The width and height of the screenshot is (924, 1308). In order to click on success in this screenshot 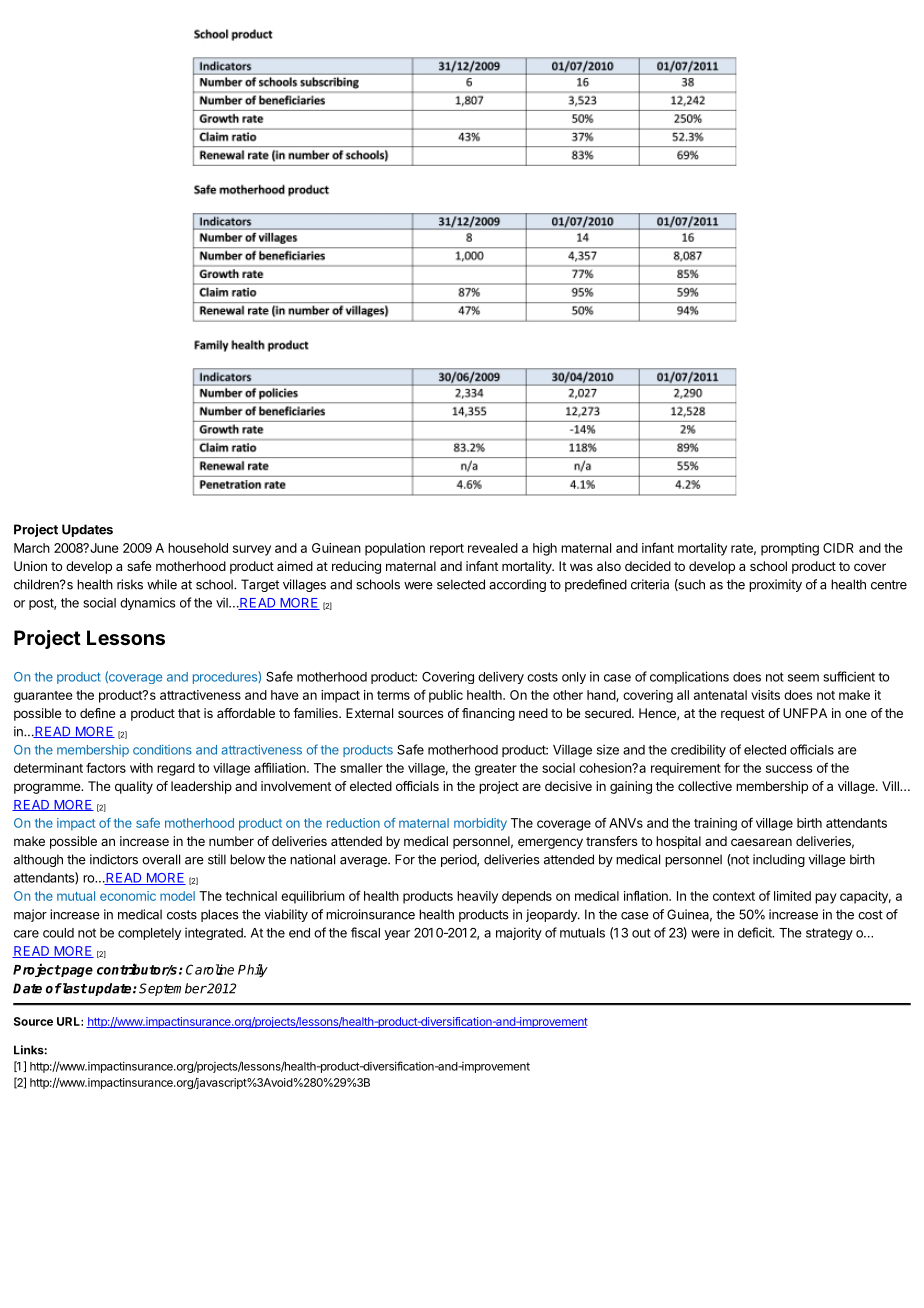, I will do `click(789, 769)`.
